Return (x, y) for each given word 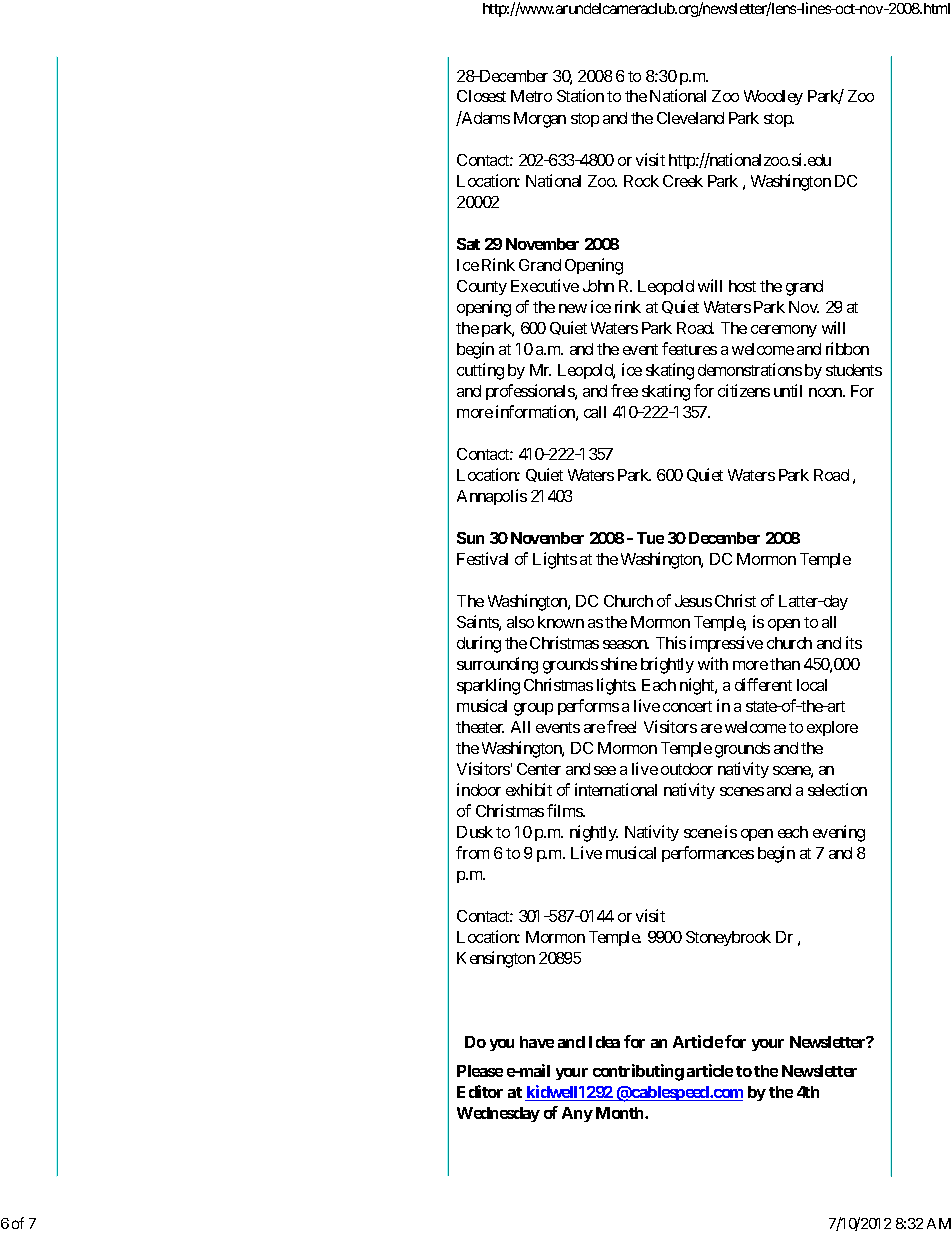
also (520, 622)
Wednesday (498, 1114)
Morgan (540, 120)
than (785, 664)
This (671, 642)
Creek (683, 181)
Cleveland (690, 118)
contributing (638, 1072)
